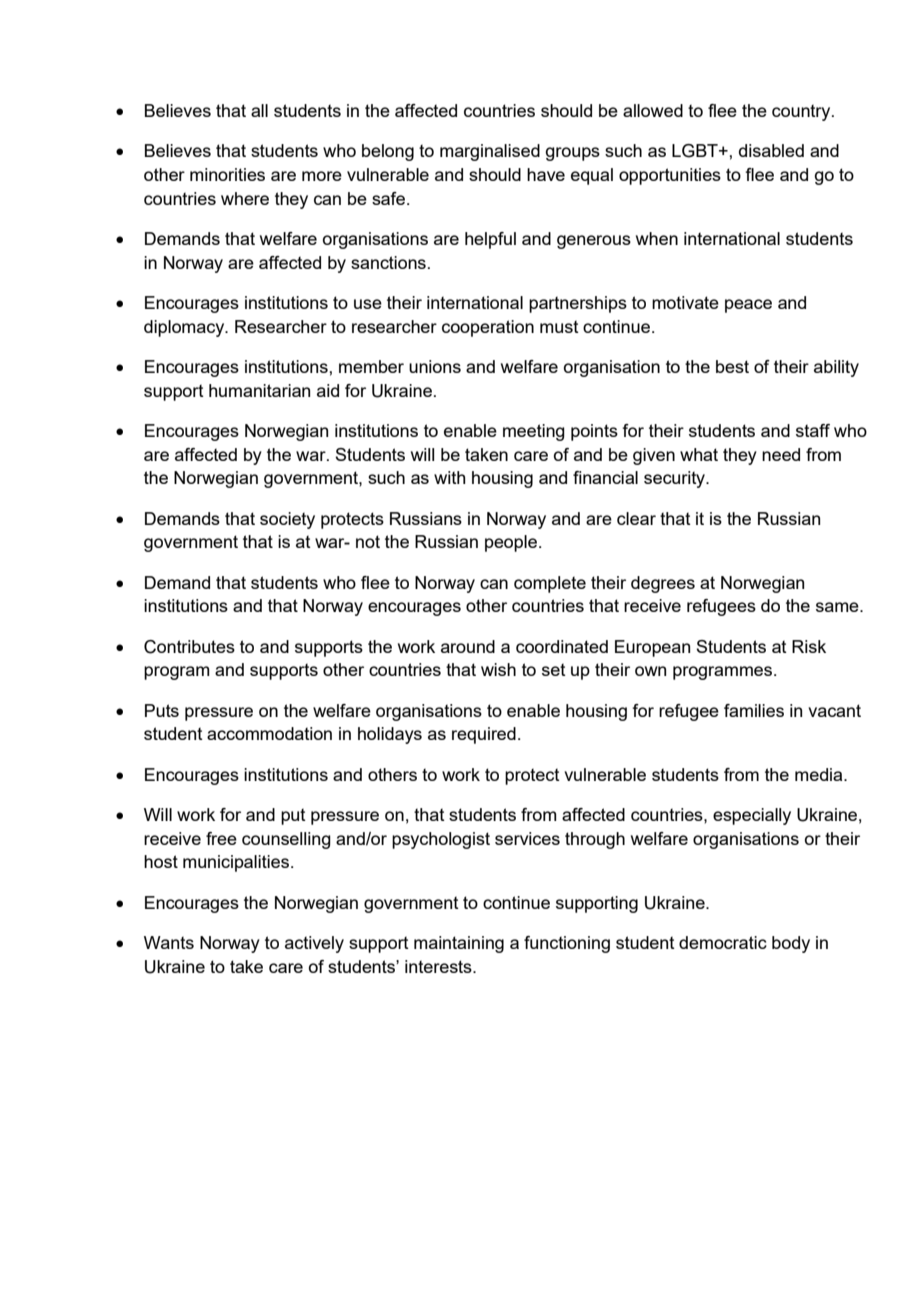  What do you see at coordinates (459, 944) in the page?
I see `maintaining` at bounding box center [459, 944].
